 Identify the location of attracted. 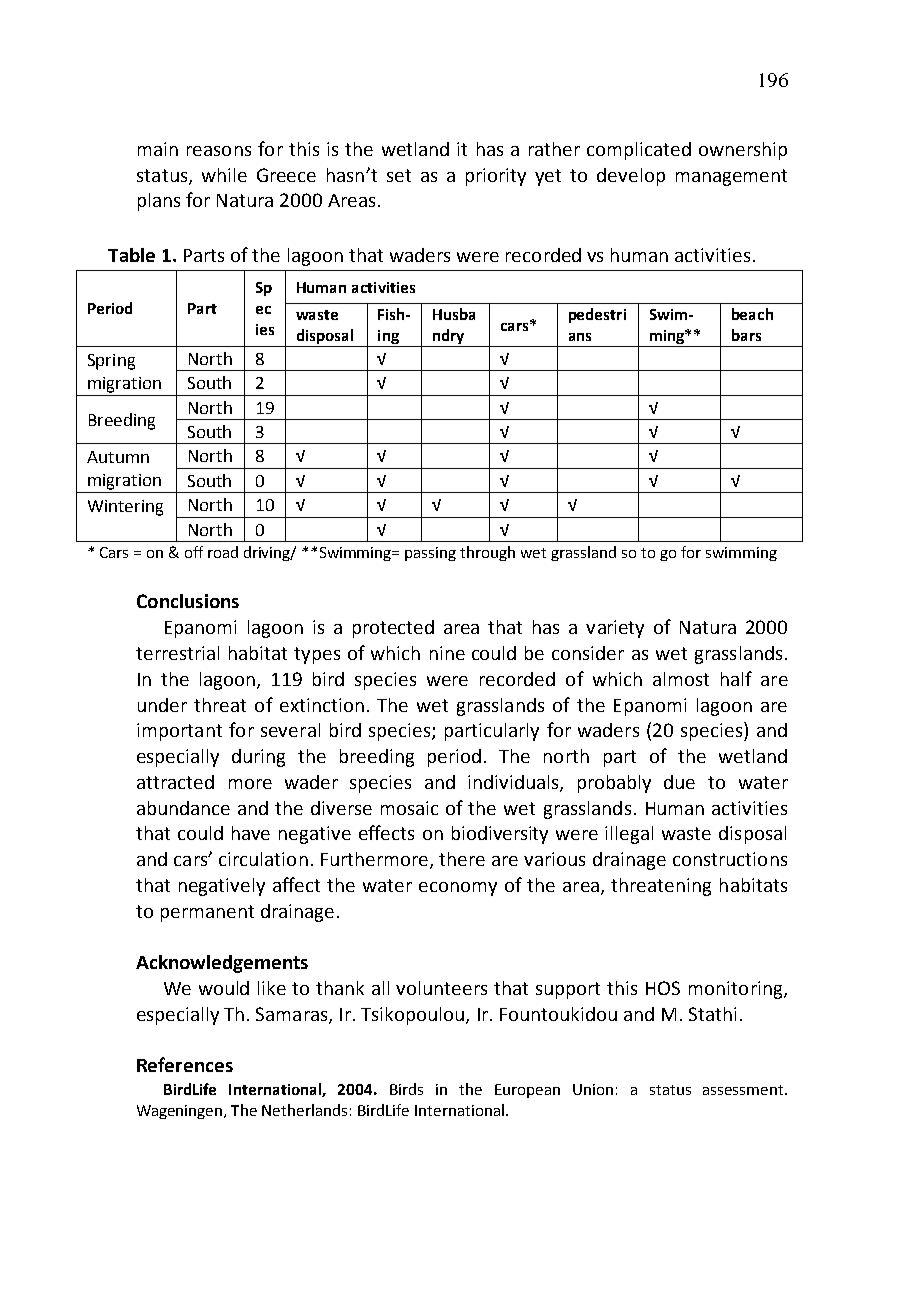
(175, 782).
